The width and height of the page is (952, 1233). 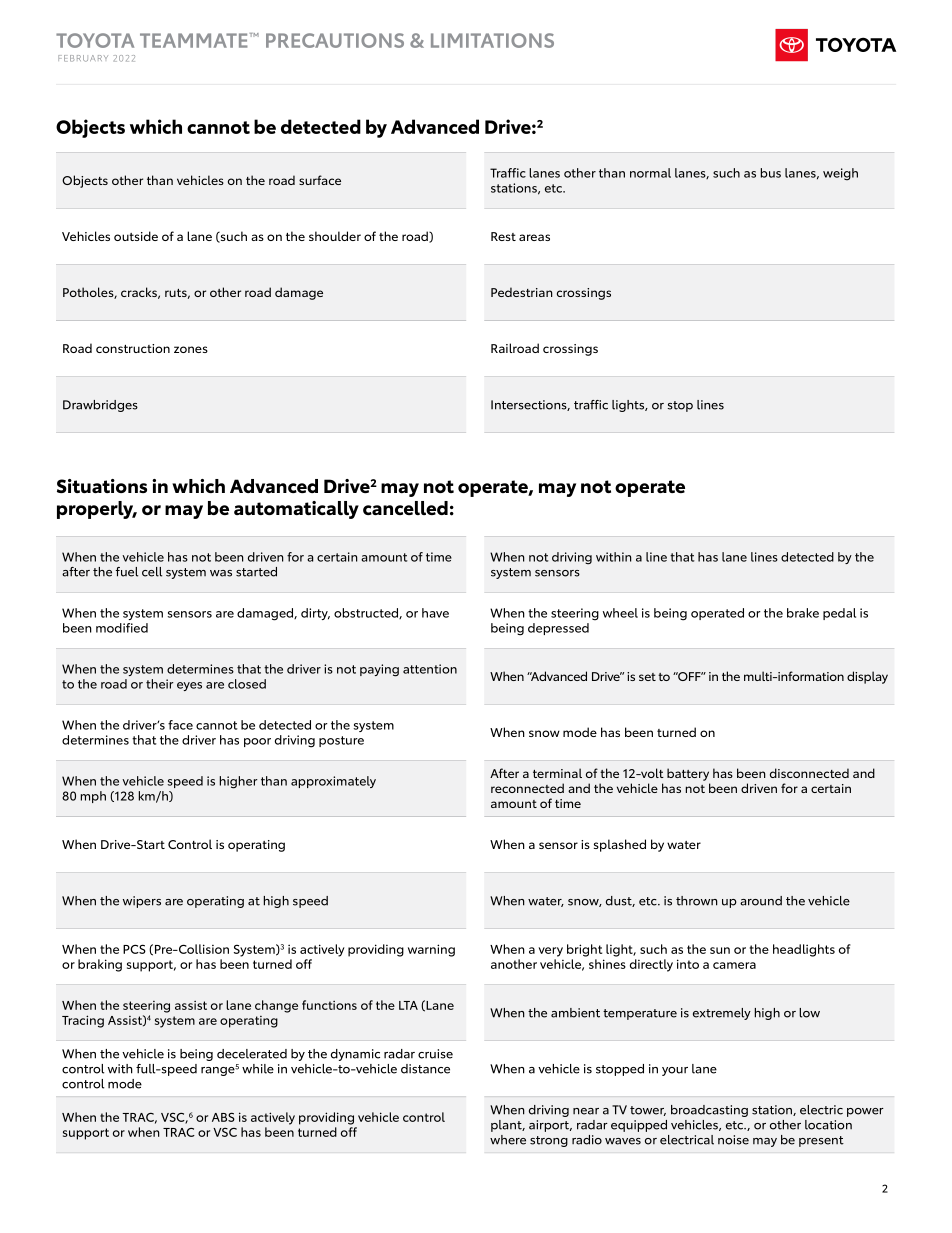 I want to click on eyes, so click(x=189, y=686).
